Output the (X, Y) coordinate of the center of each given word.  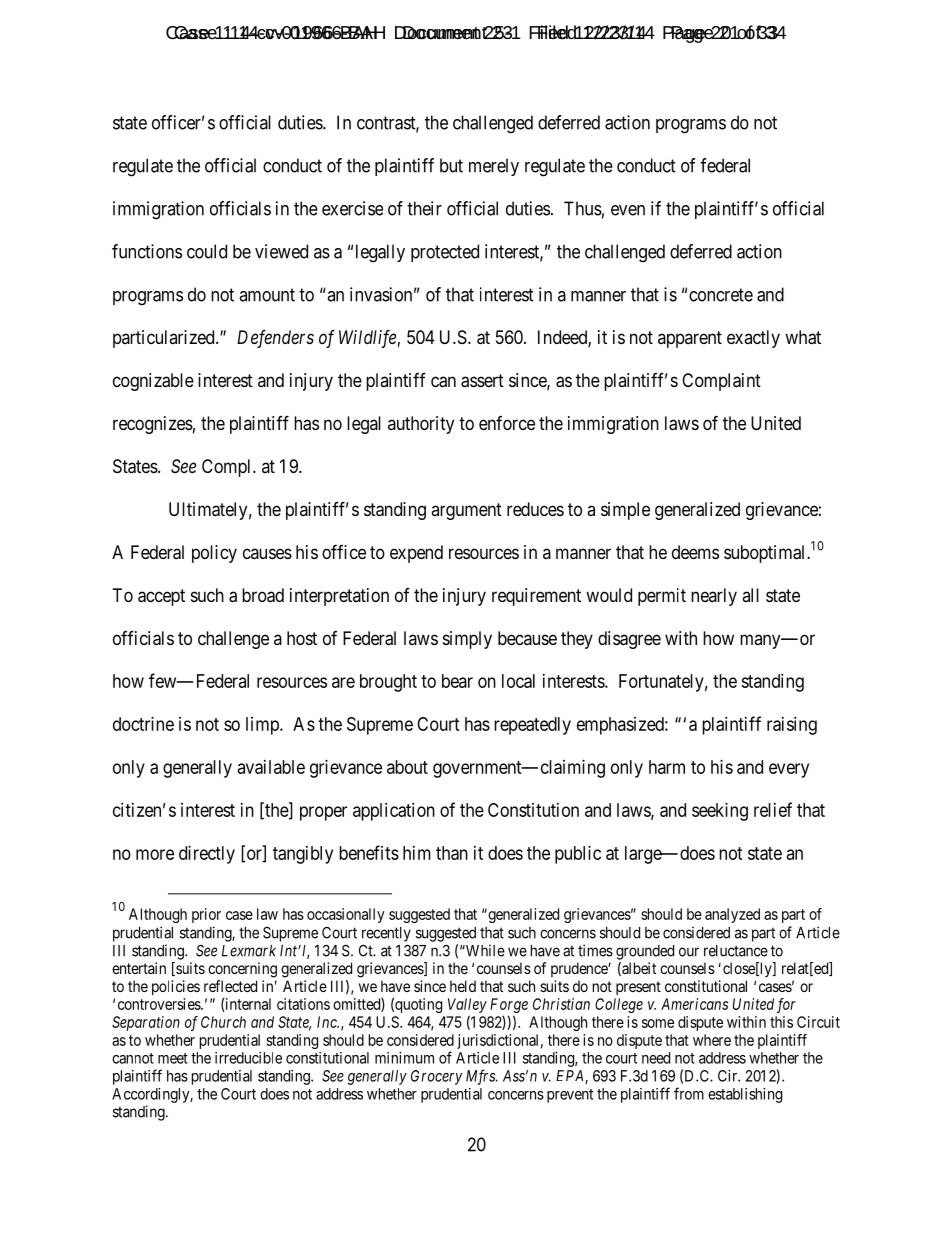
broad (263, 595)
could (207, 251)
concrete (721, 295)
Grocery (437, 1077)
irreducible (248, 1058)
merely (494, 167)
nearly (714, 597)
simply (467, 640)
